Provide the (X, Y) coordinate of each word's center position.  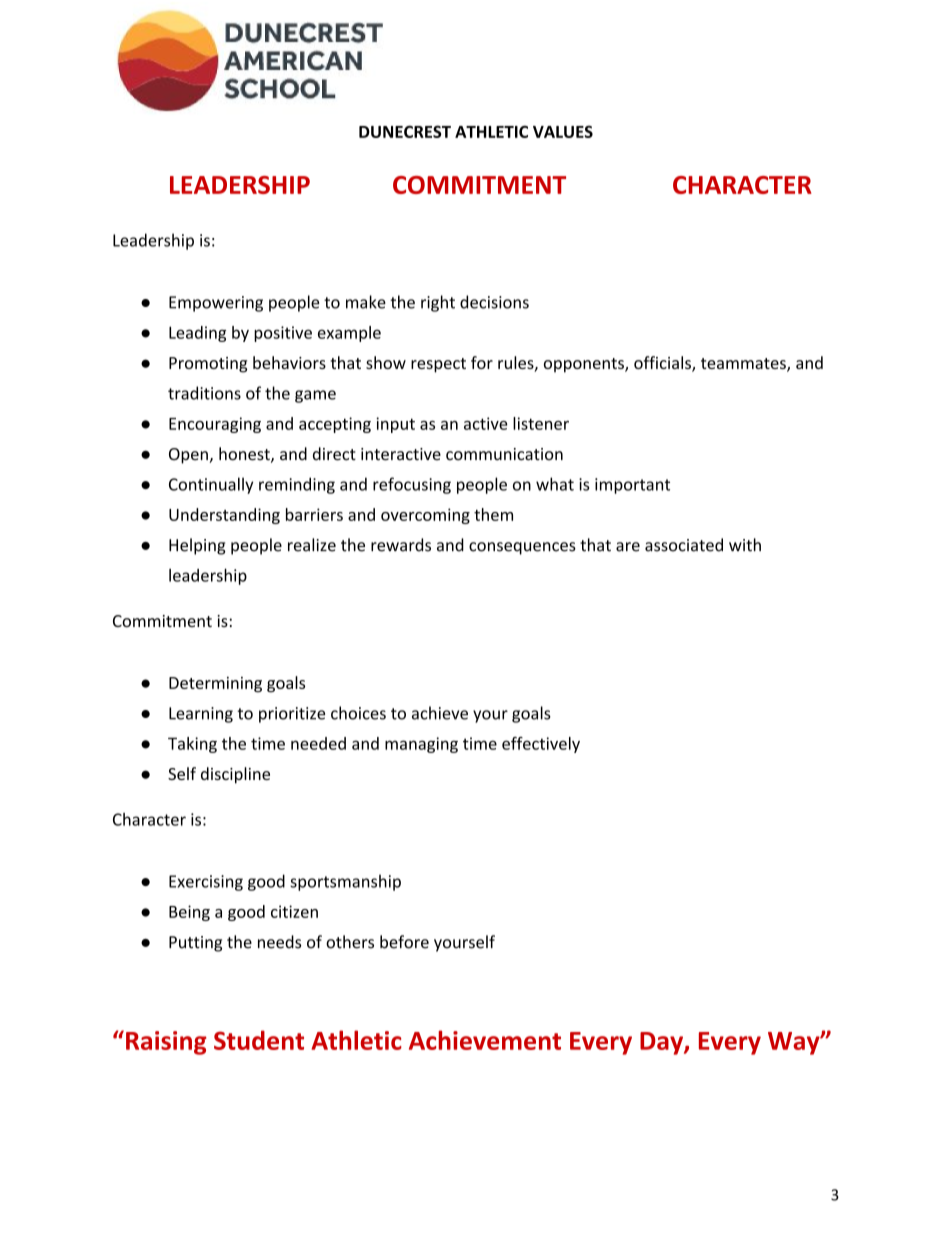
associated (684, 545)
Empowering (216, 304)
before (404, 942)
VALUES (563, 131)
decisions (494, 302)
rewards (401, 545)
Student (259, 1040)
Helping (197, 546)
